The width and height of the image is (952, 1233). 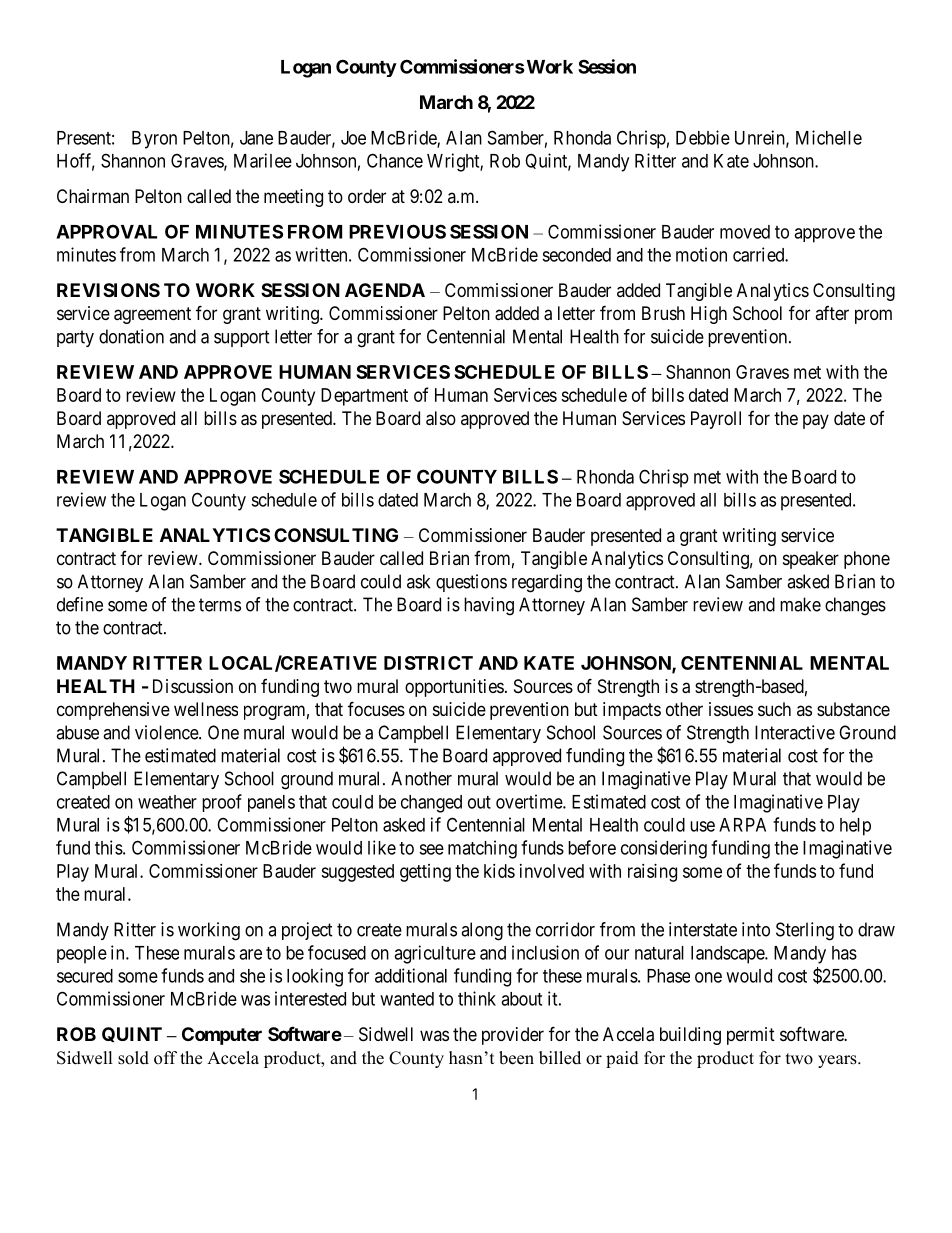 I want to click on weather, so click(x=167, y=802).
